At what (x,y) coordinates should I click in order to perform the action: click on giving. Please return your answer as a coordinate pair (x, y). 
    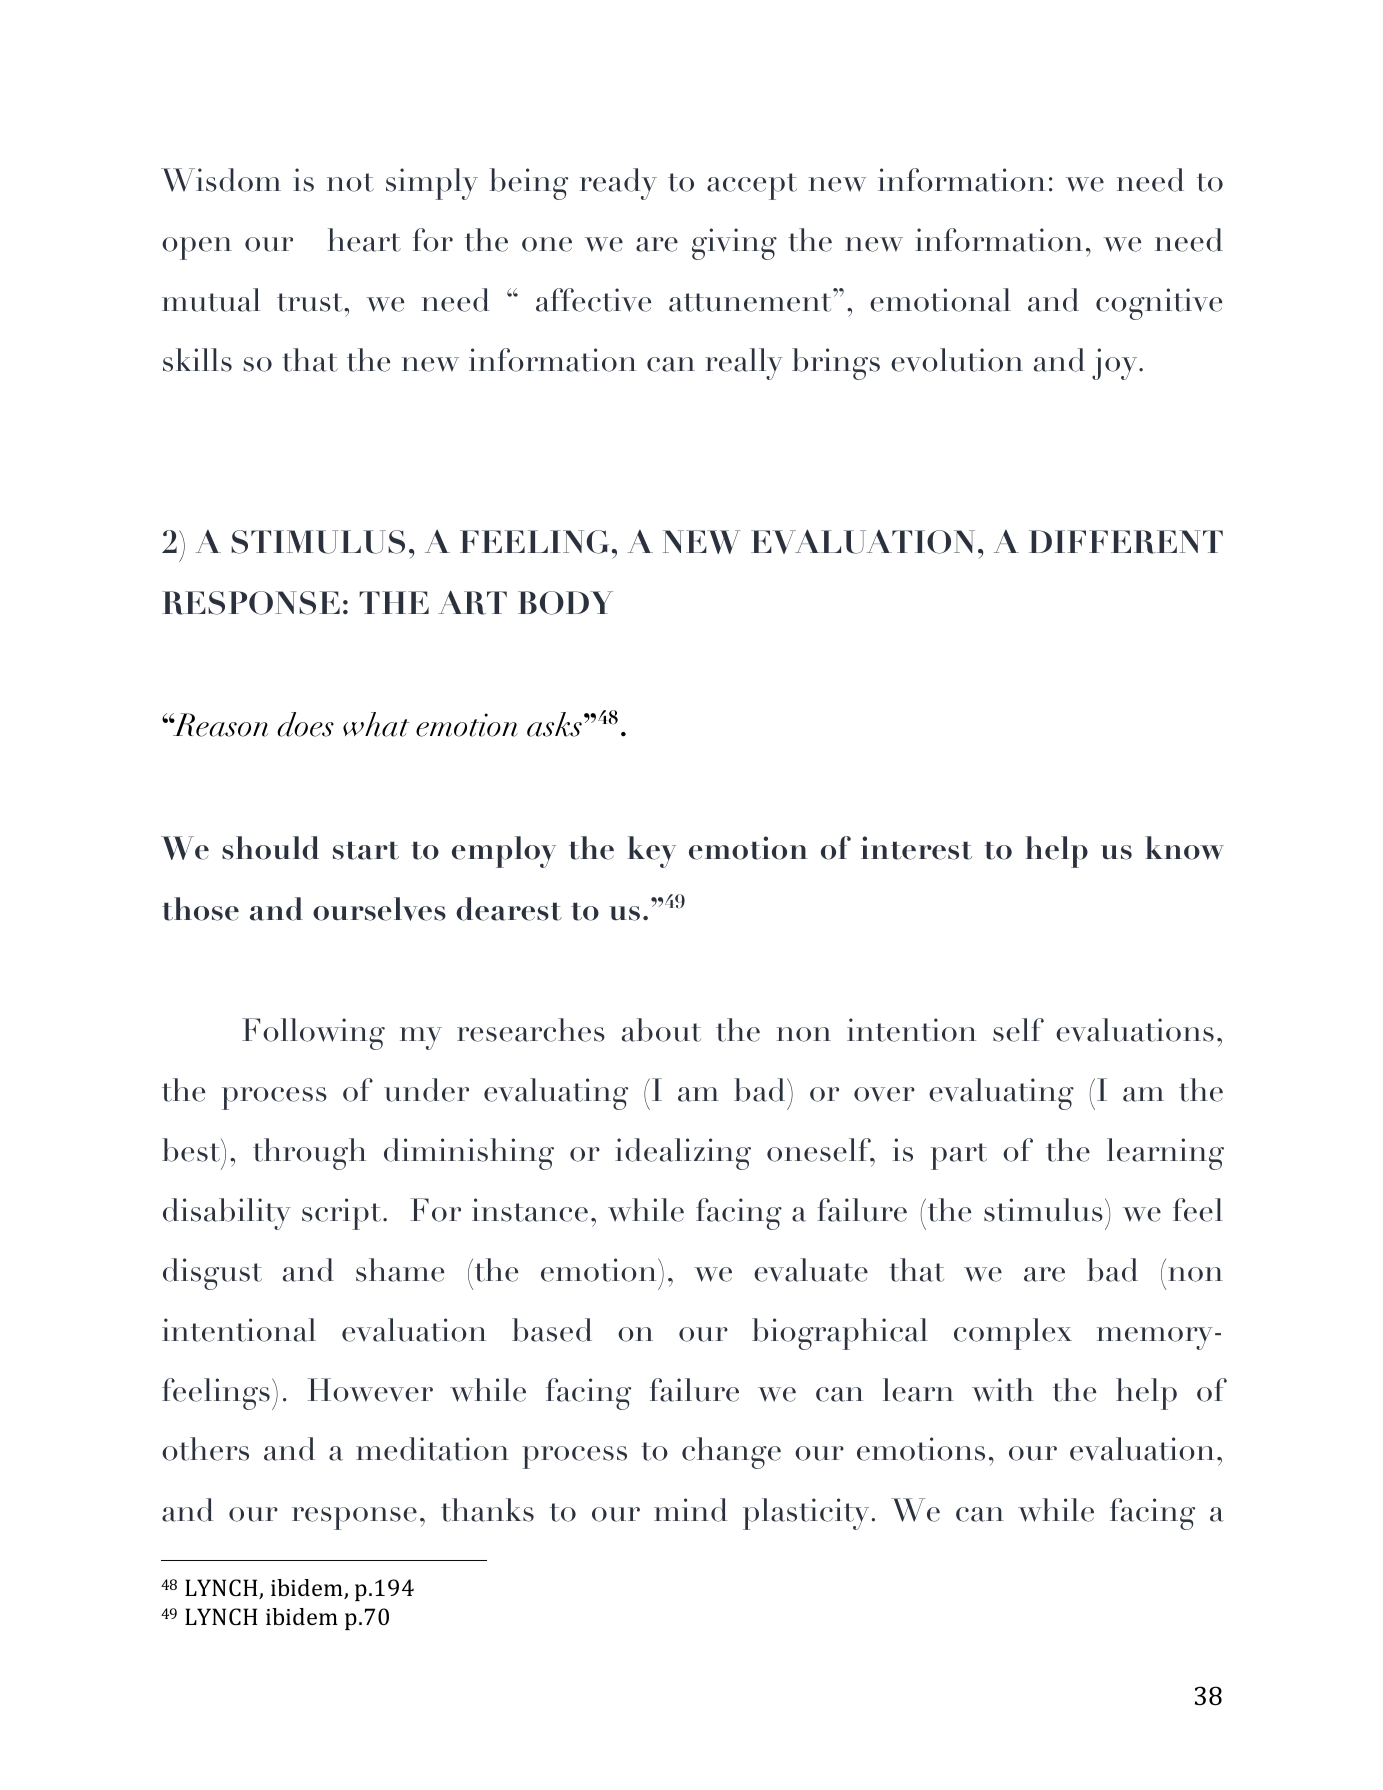
    Looking at the image, I should click on (734, 244).
